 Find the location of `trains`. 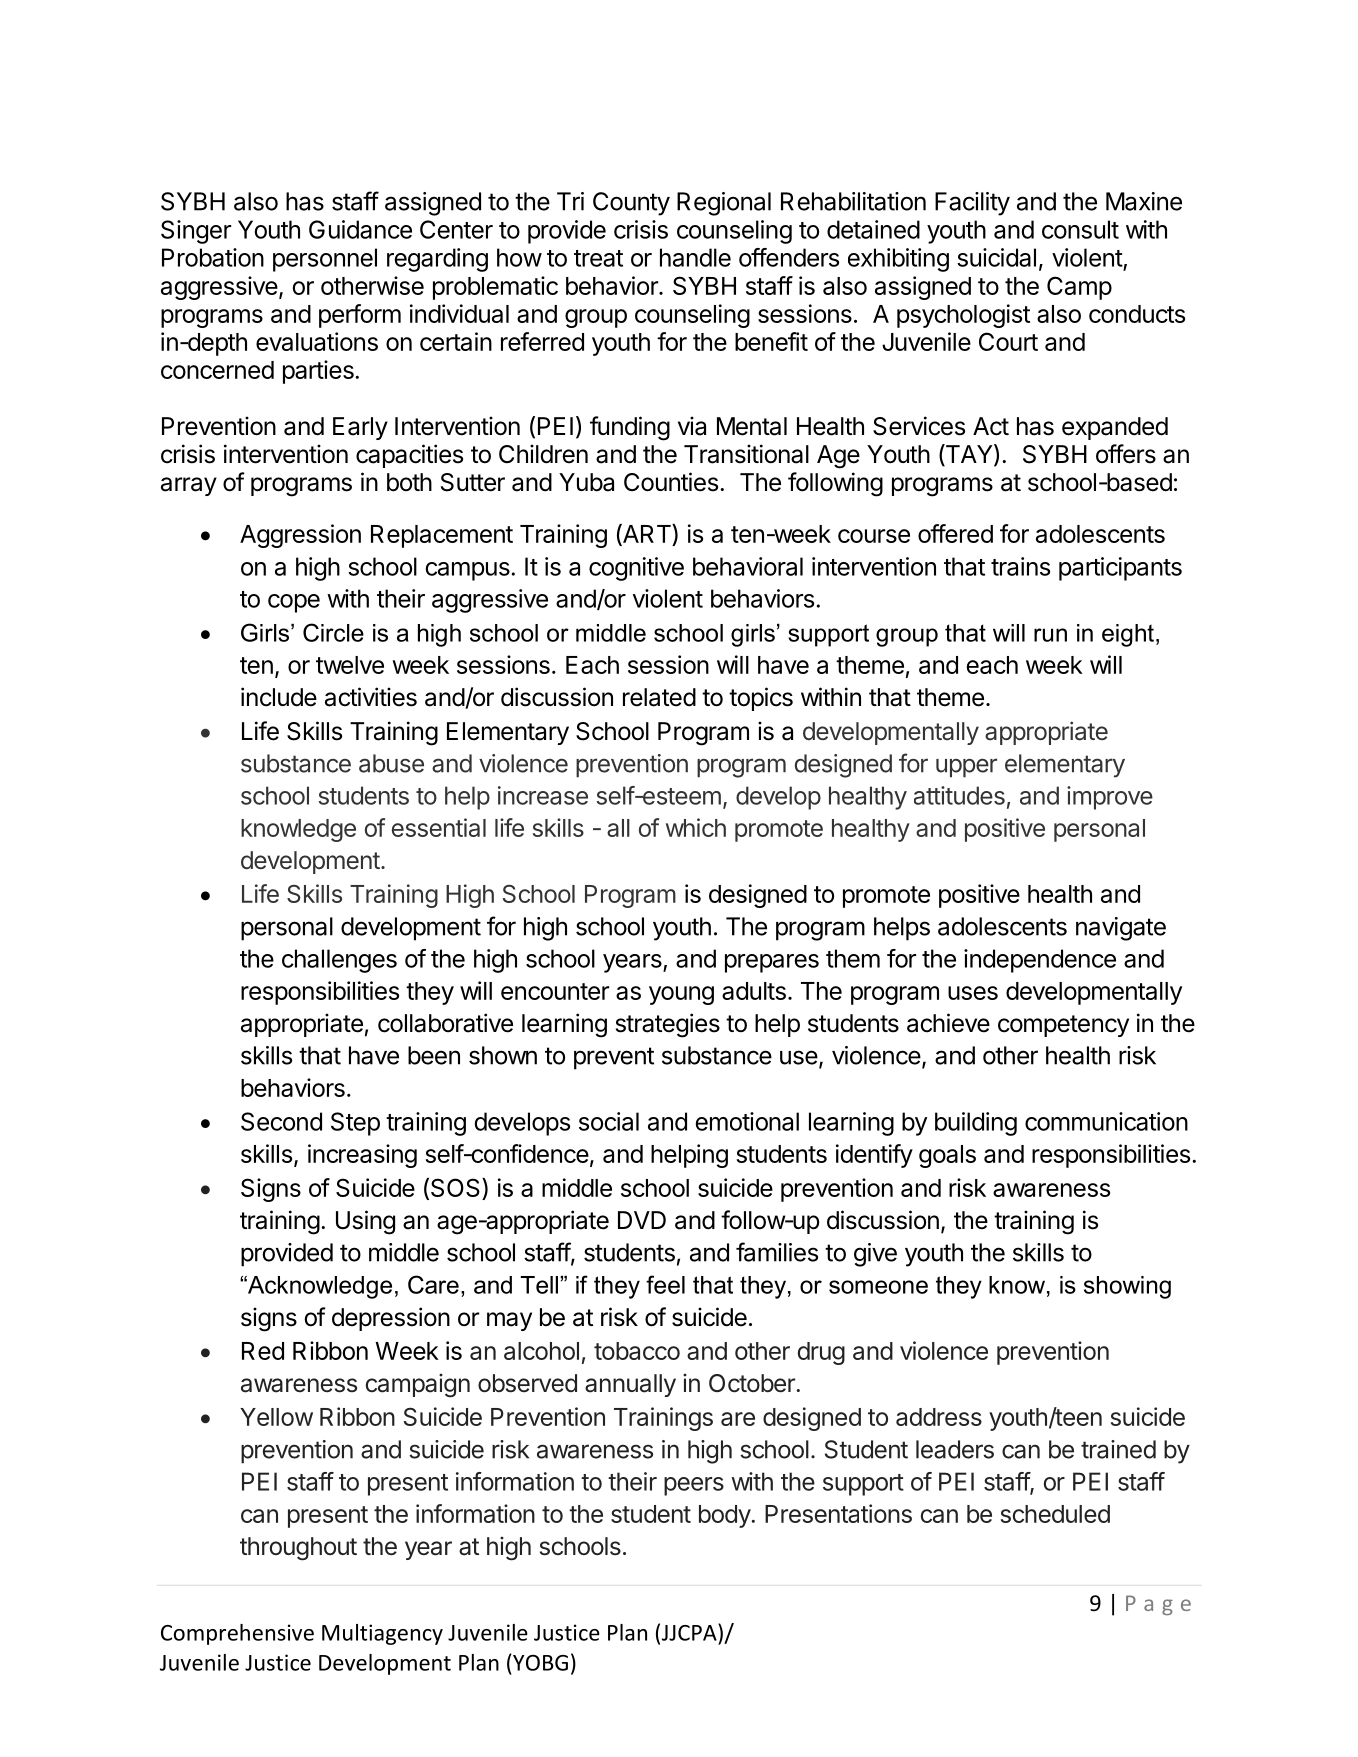

trains is located at coordinates (1020, 566).
